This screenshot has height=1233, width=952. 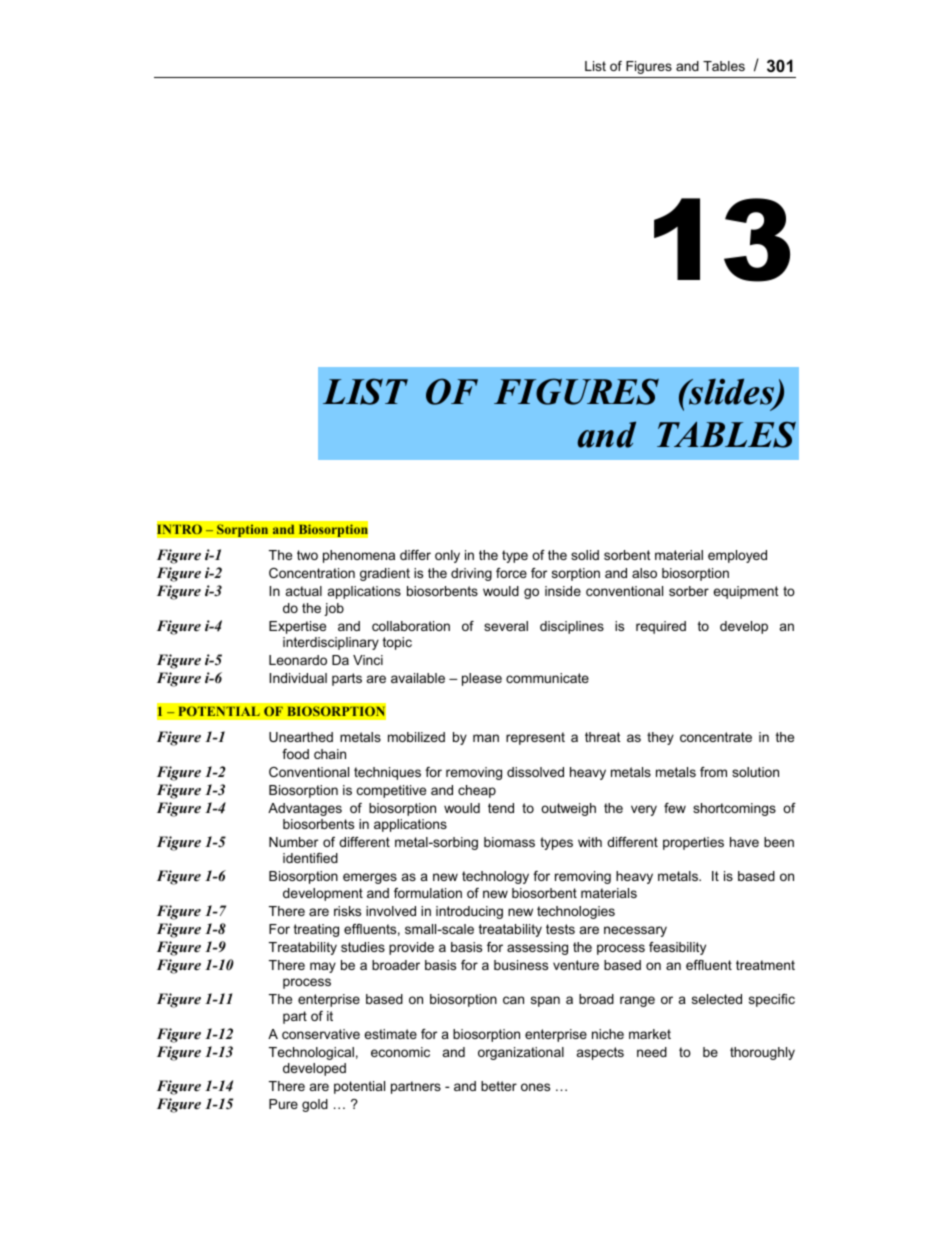 What do you see at coordinates (387, 773) in the screenshot?
I see `techniques` at bounding box center [387, 773].
